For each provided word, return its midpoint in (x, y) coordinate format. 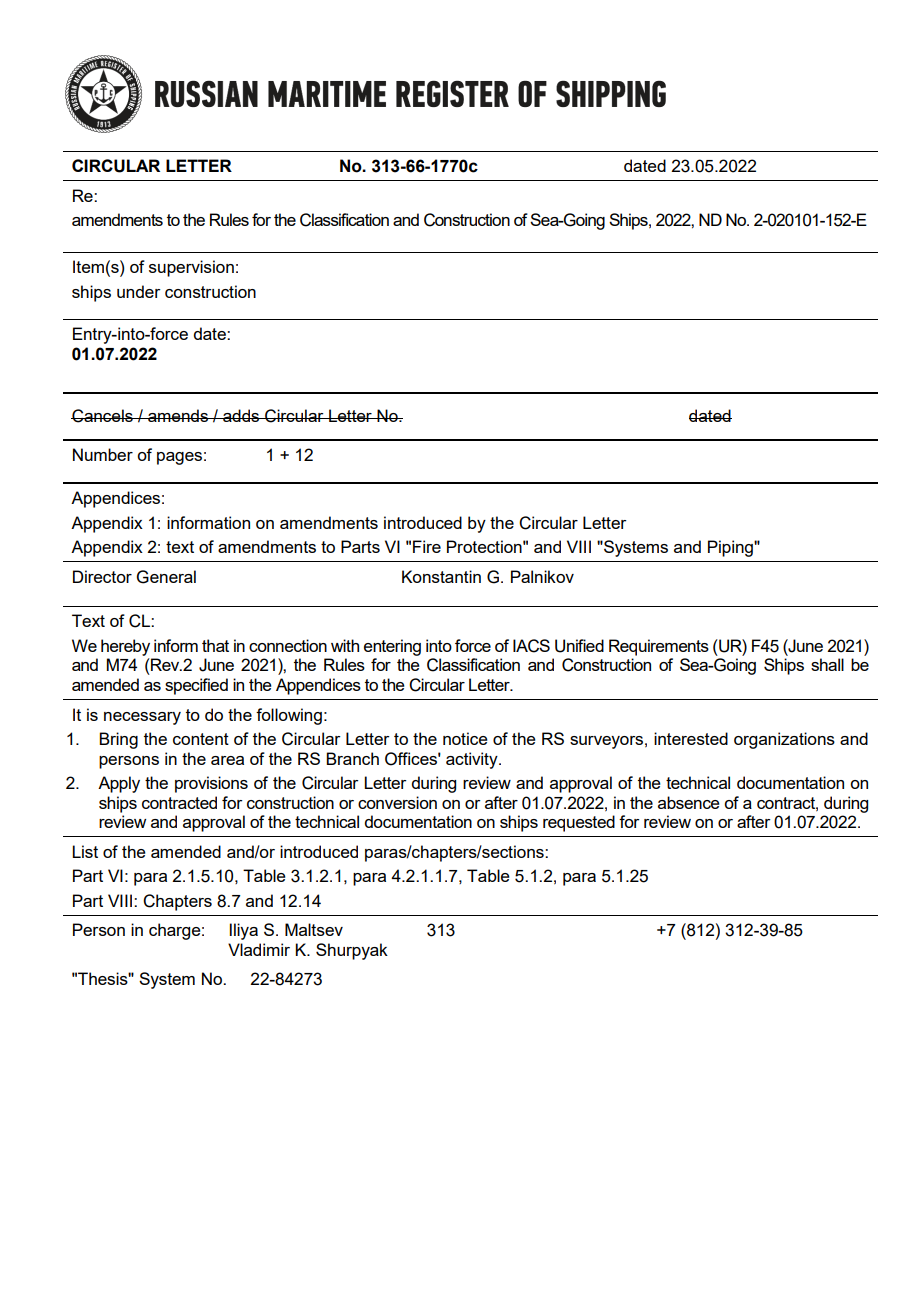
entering (392, 647)
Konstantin (441, 576)
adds (241, 415)
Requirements (659, 647)
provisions (211, 784)
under (139, 291)
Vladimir (259, 949)
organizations (784, 740)
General (166, 577)
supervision (191, 268)
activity (473, 760)
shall (827, 664)
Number (103, 454)
